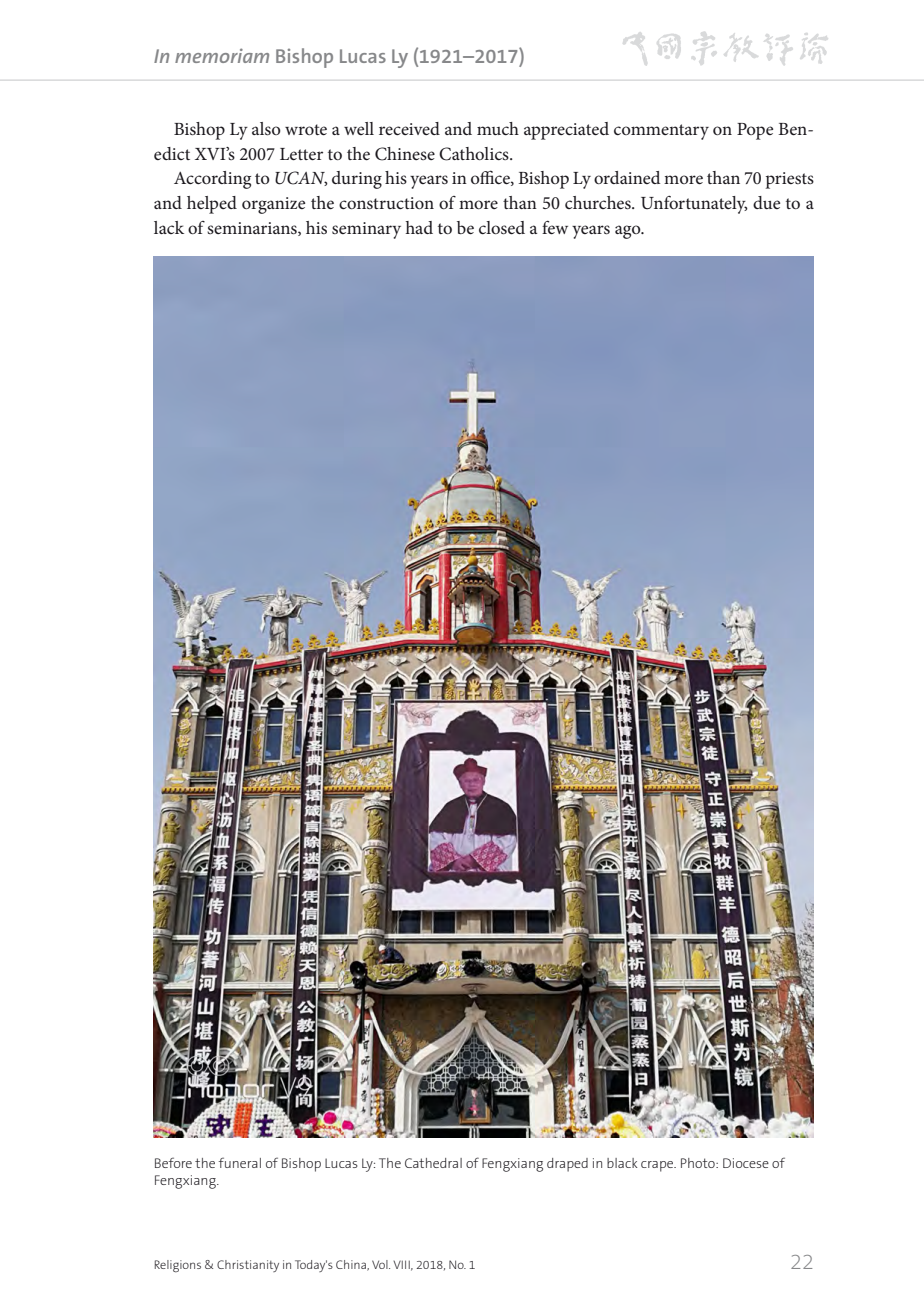 The width and height of the screenshot is (924, 1308). What do you see at coordinates (699, 1163) in the screenshot?
I see `Photo` at bounding box center [699, 1163].
